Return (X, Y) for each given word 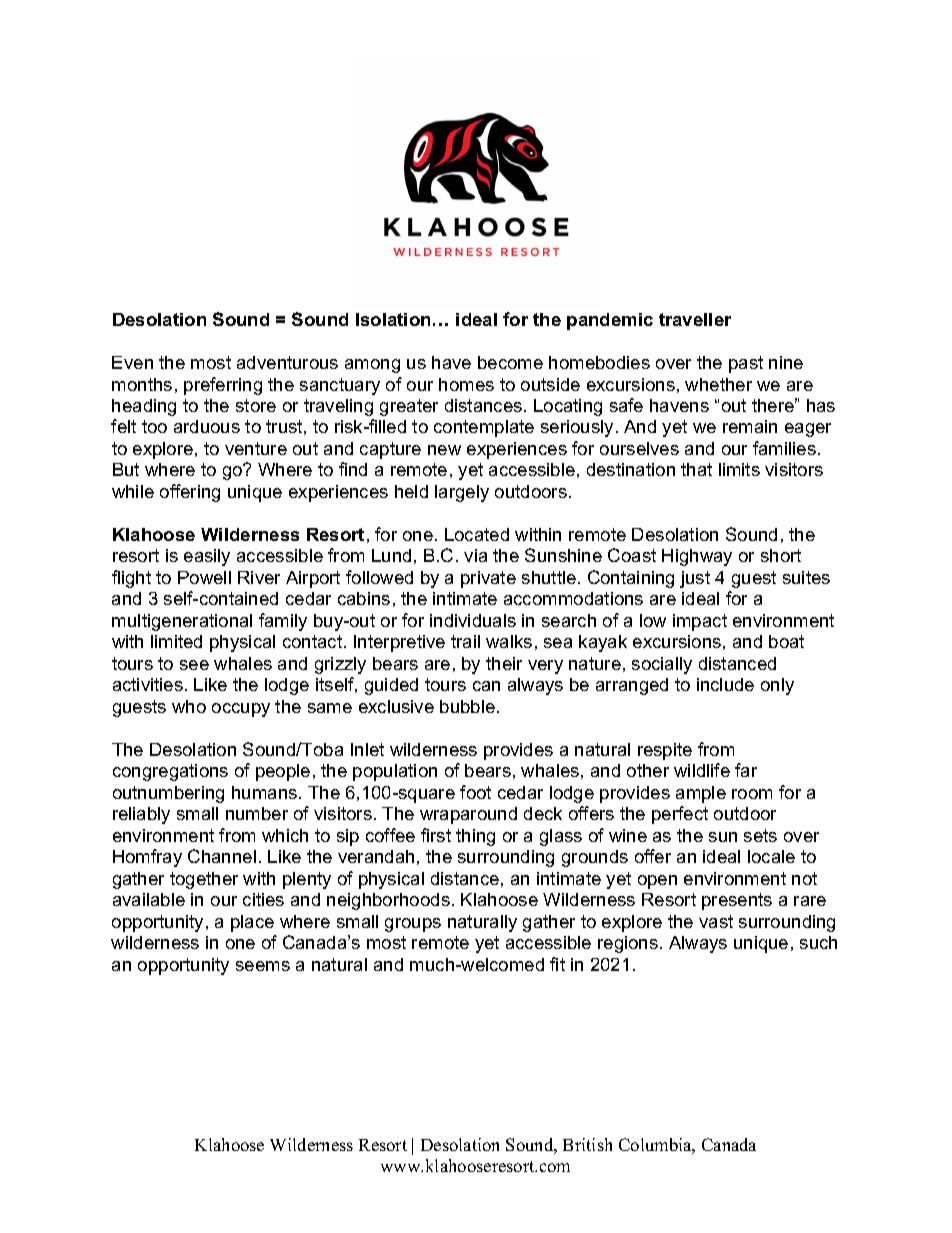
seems (263, 966)
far (746, 770)
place (252, 923)
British (587, 1144)
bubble (469, 706)
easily (207, 557)
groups (413, 925)
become (510, 362)
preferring (223, 386)
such (818, 942)
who (189, 706)
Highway (697, 557)
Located (477, 534)
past (746, 364)
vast (716, 921)
